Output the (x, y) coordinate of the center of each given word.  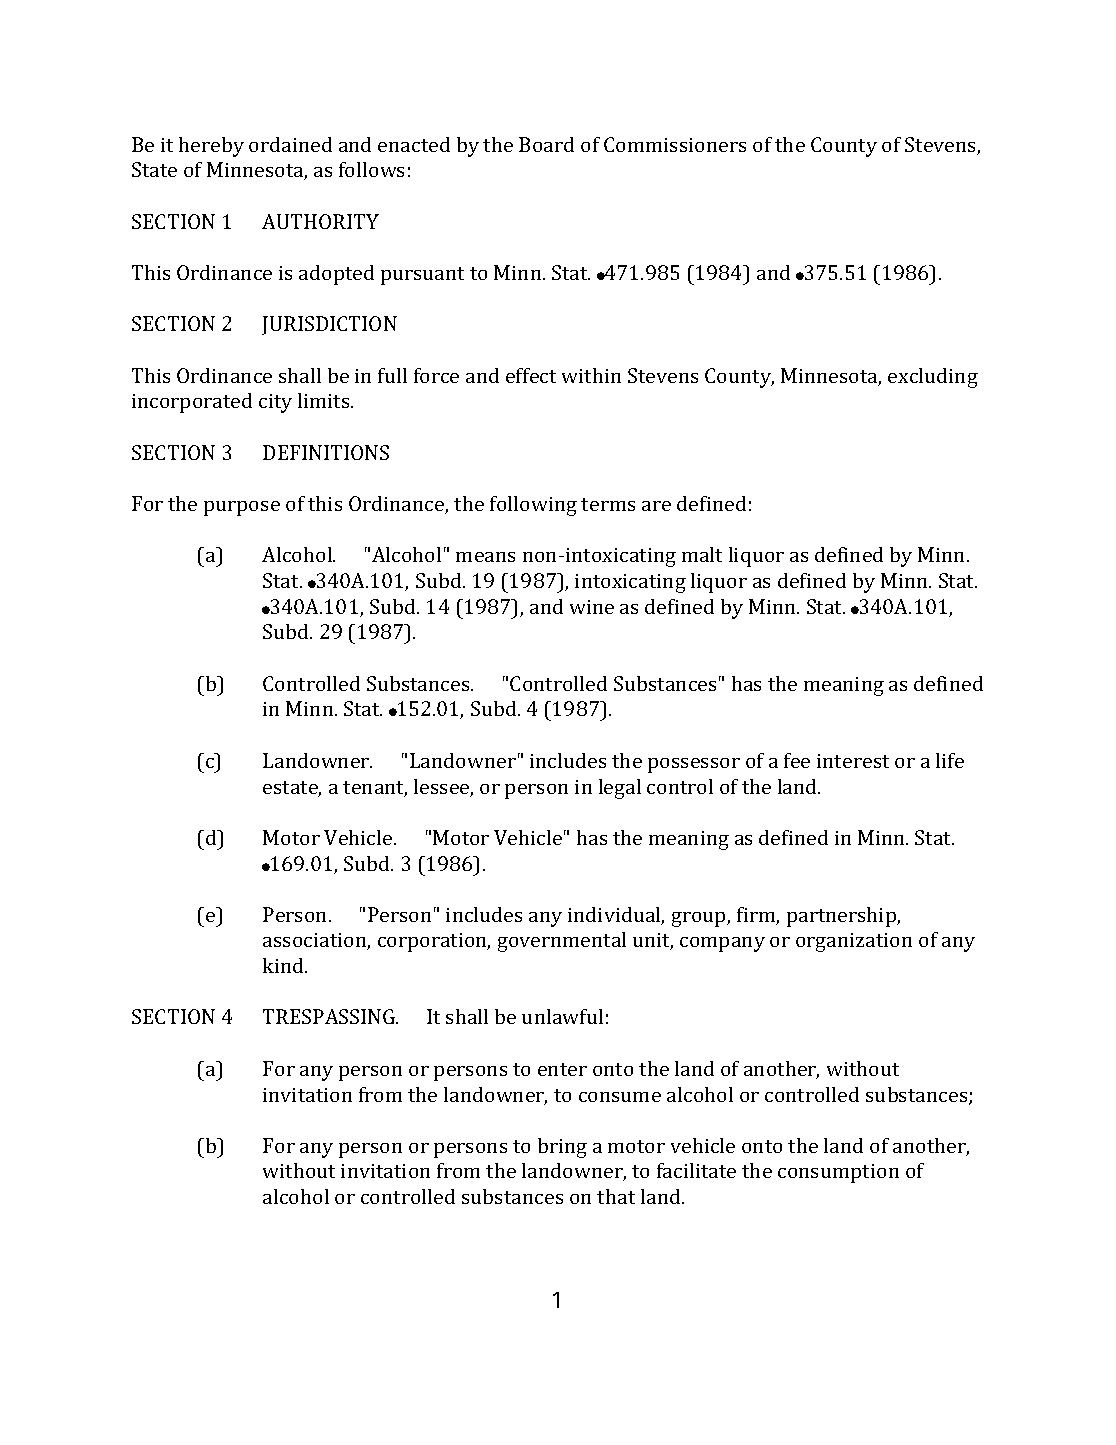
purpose (242, 508)
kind (284, 965)
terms (608, 504)
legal (620, 789)
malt (702, 554)
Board (546, 144)
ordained (290, 144)
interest (853, 761)
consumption (838, 1173)
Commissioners (675, 144)
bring (562, 1148)
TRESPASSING (330, 1016)
